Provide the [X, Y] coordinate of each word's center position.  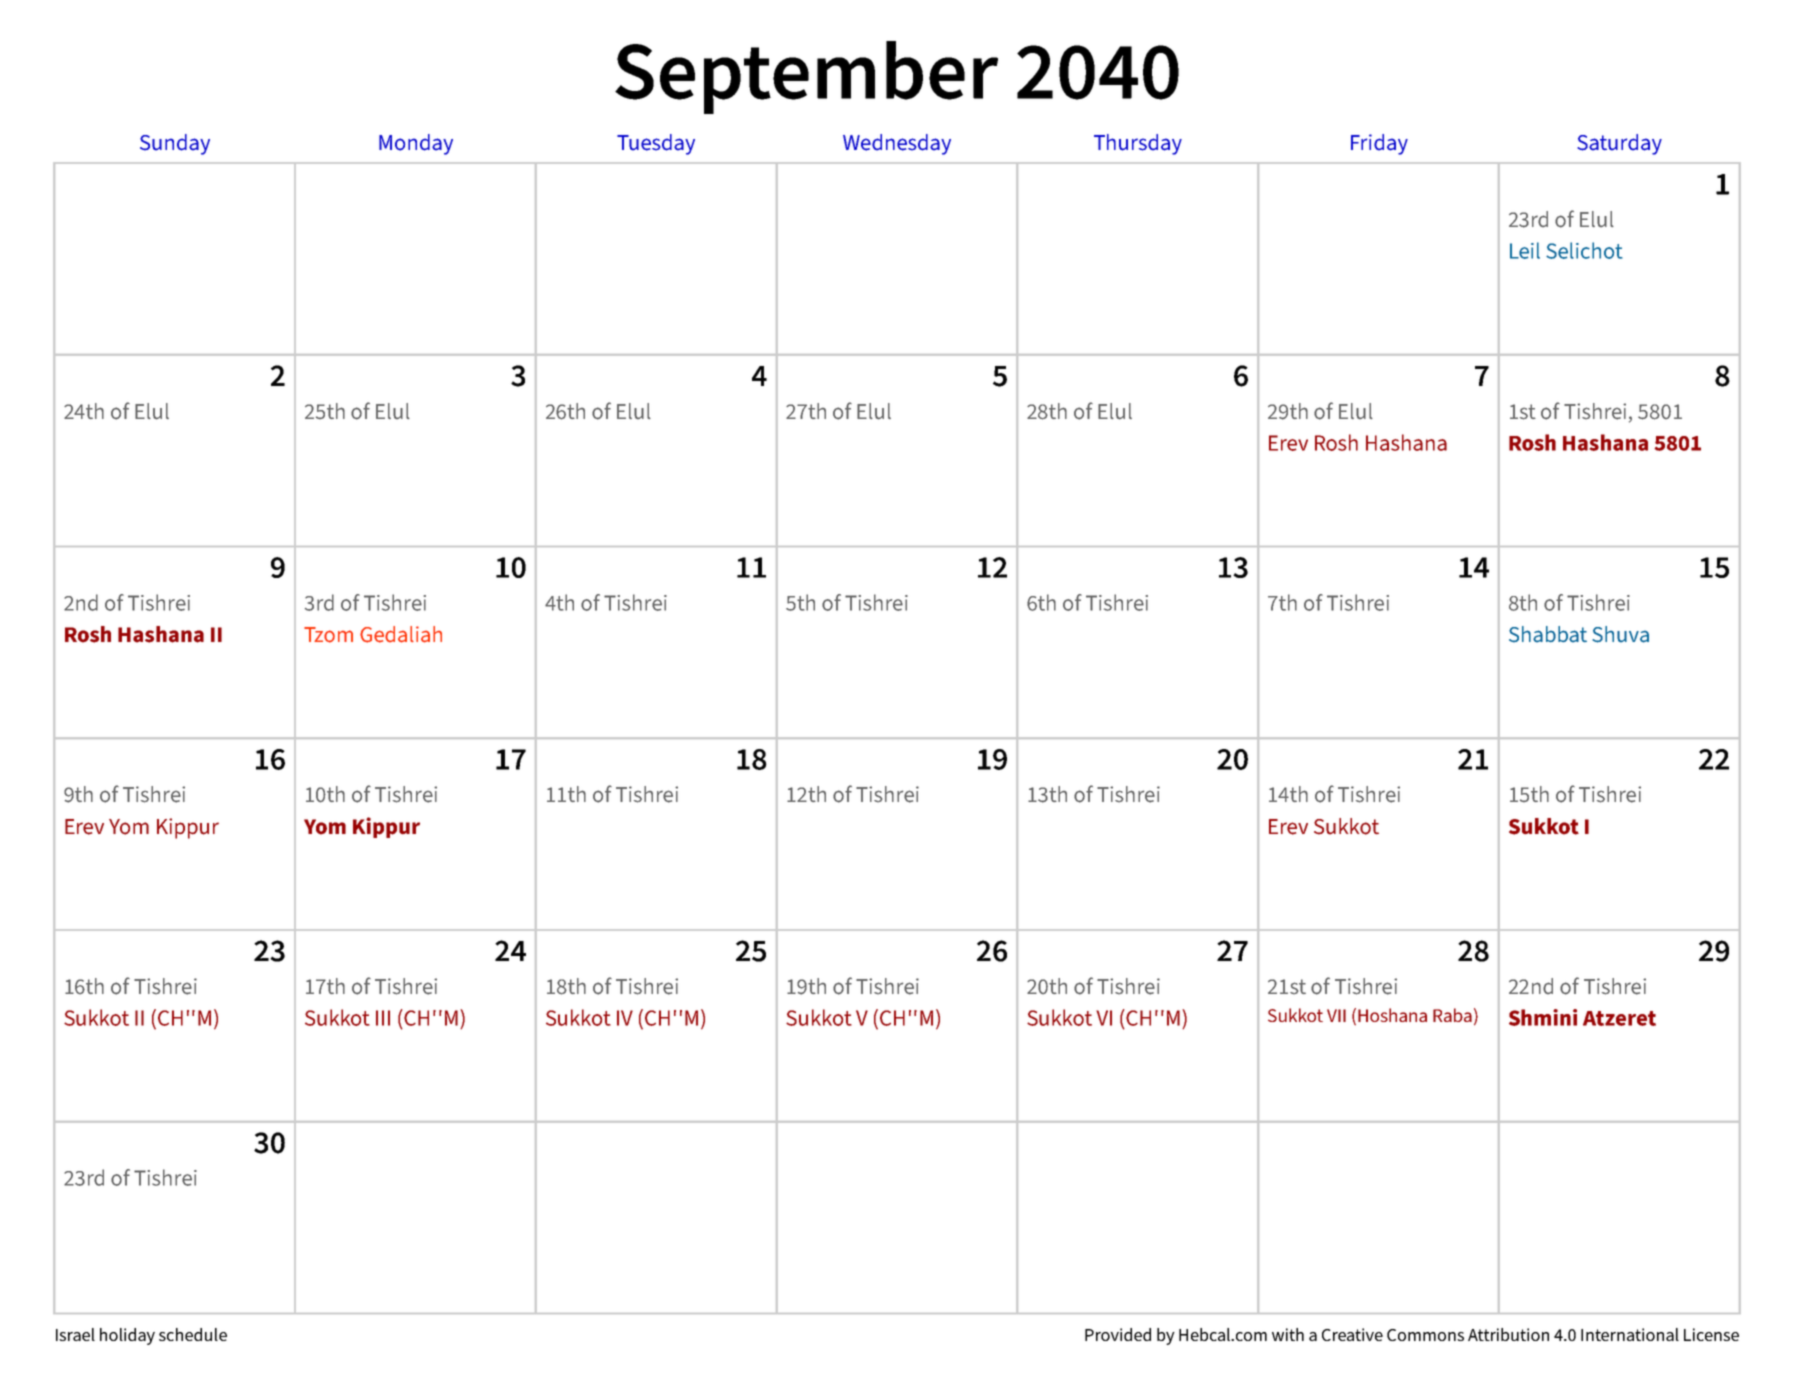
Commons [1425, 1335]
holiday [127, 1336]
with [1288, 1334]
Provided [1118, 1334]
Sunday [175, 144]
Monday [416, 144]
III [383, 1018]
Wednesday [897, 144]
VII [1336, 1015]
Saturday [1619, 144]
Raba [1452, 1015]
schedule [193, 1334]
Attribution [1508, 1334]
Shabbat [1548, 634]
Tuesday [656, 144]
